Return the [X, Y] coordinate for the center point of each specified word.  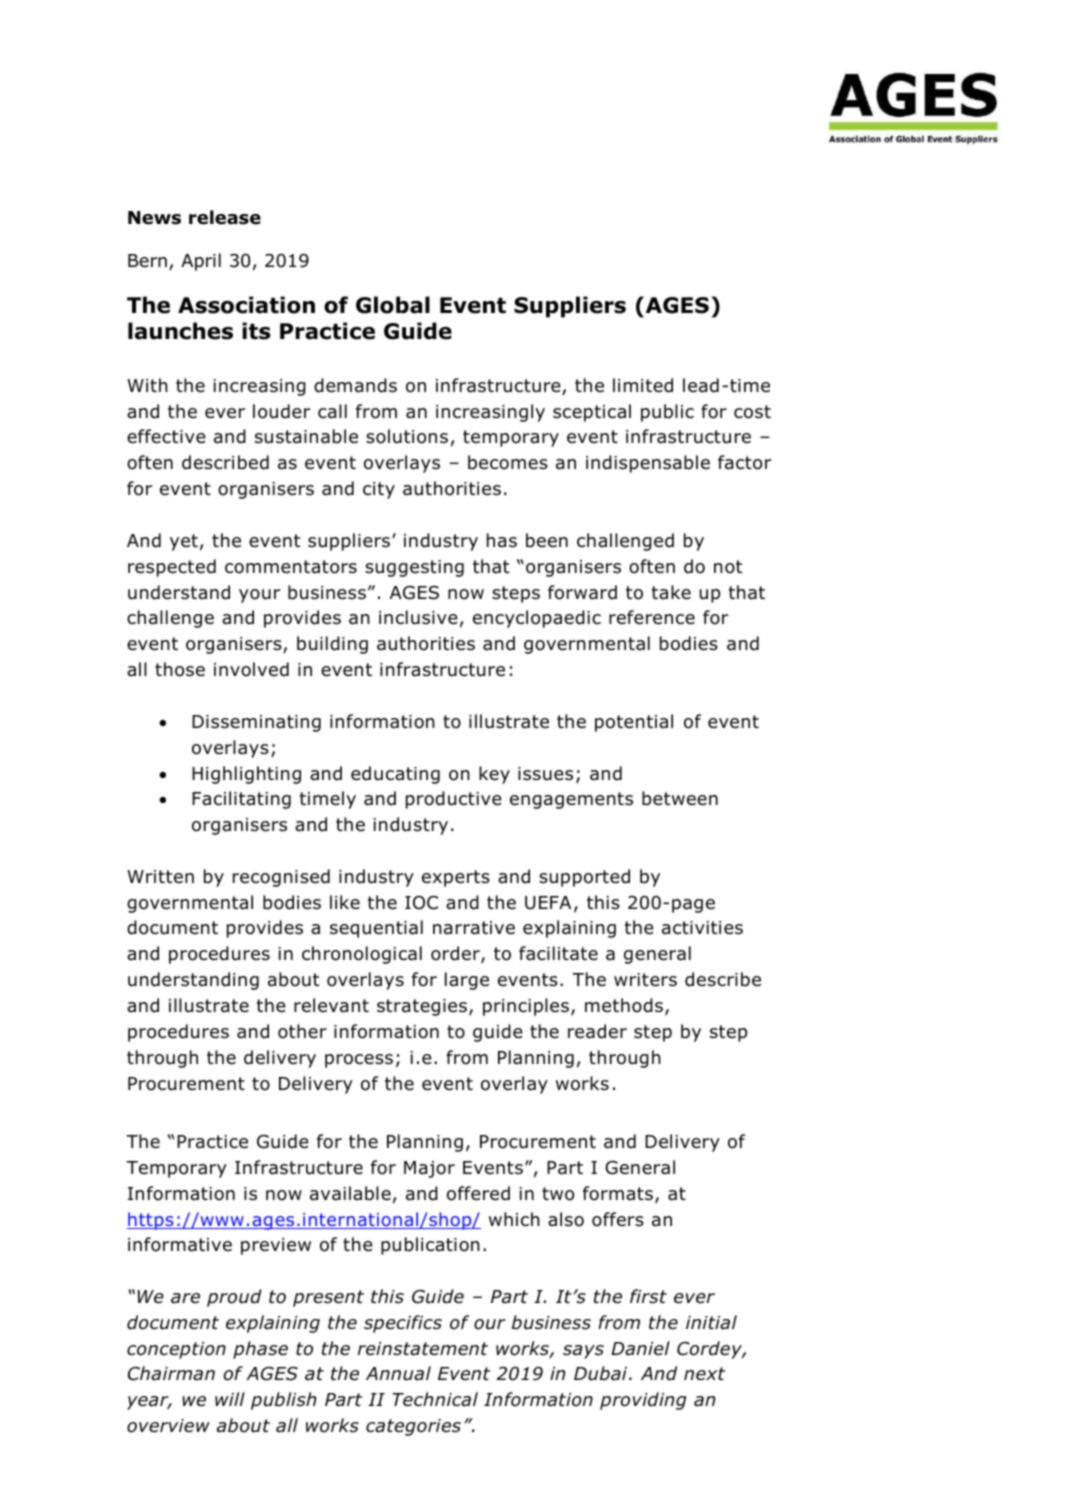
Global [393, 305]
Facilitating [241, 800]
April [201, 262]
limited [643, 385]
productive [454, 800]
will [230, 1399]
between [680, 798]
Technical [435, 1399]
